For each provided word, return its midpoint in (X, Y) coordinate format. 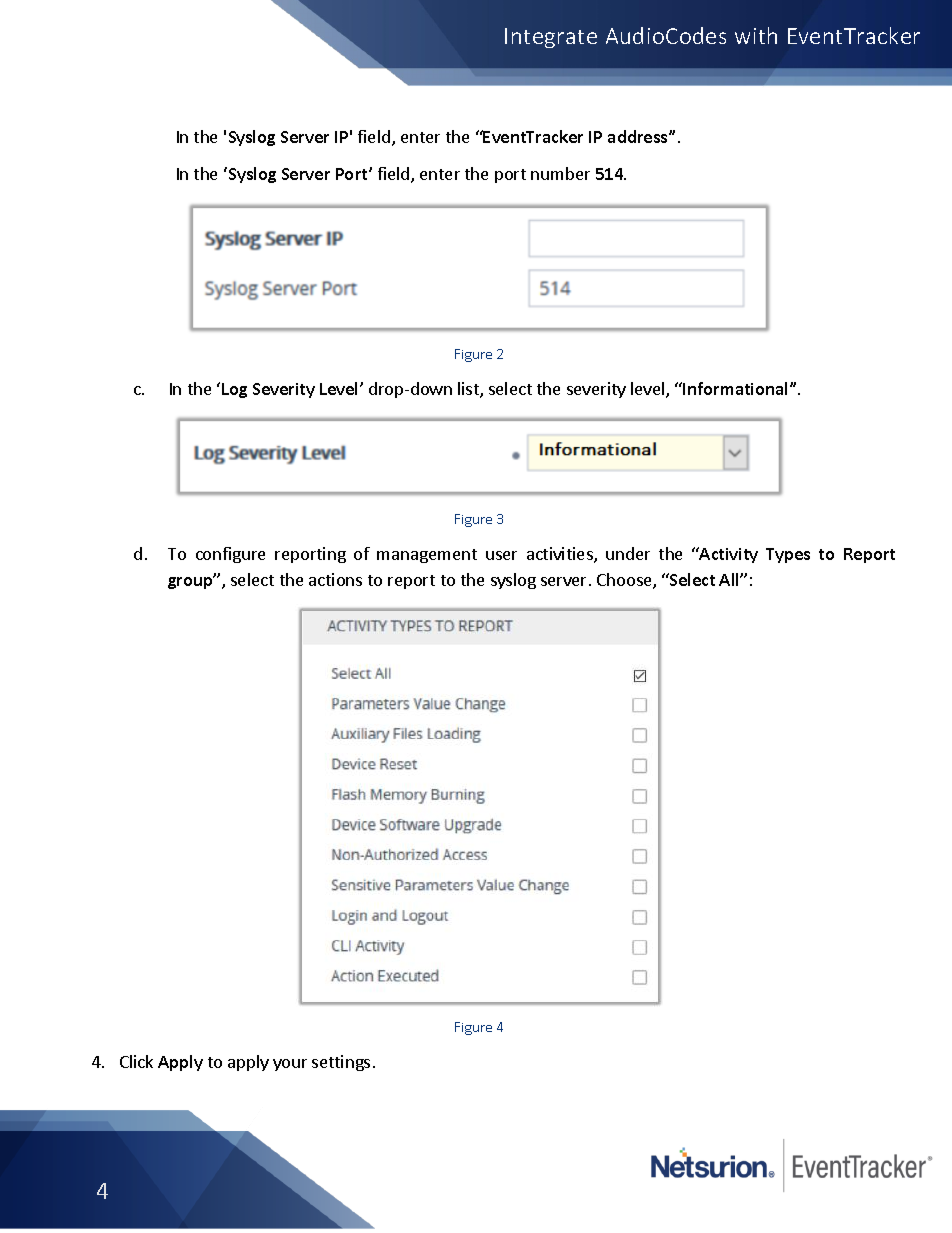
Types (788, 555)
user (501, 555)
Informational (737, 388)
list (469, 390)
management (427, 556)
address (639, 136)
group (192, 582)
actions (335, 579)
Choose (625, 581)
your (290, 1065)
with (756, 35)
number (560, 173)
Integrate (551, 38)
